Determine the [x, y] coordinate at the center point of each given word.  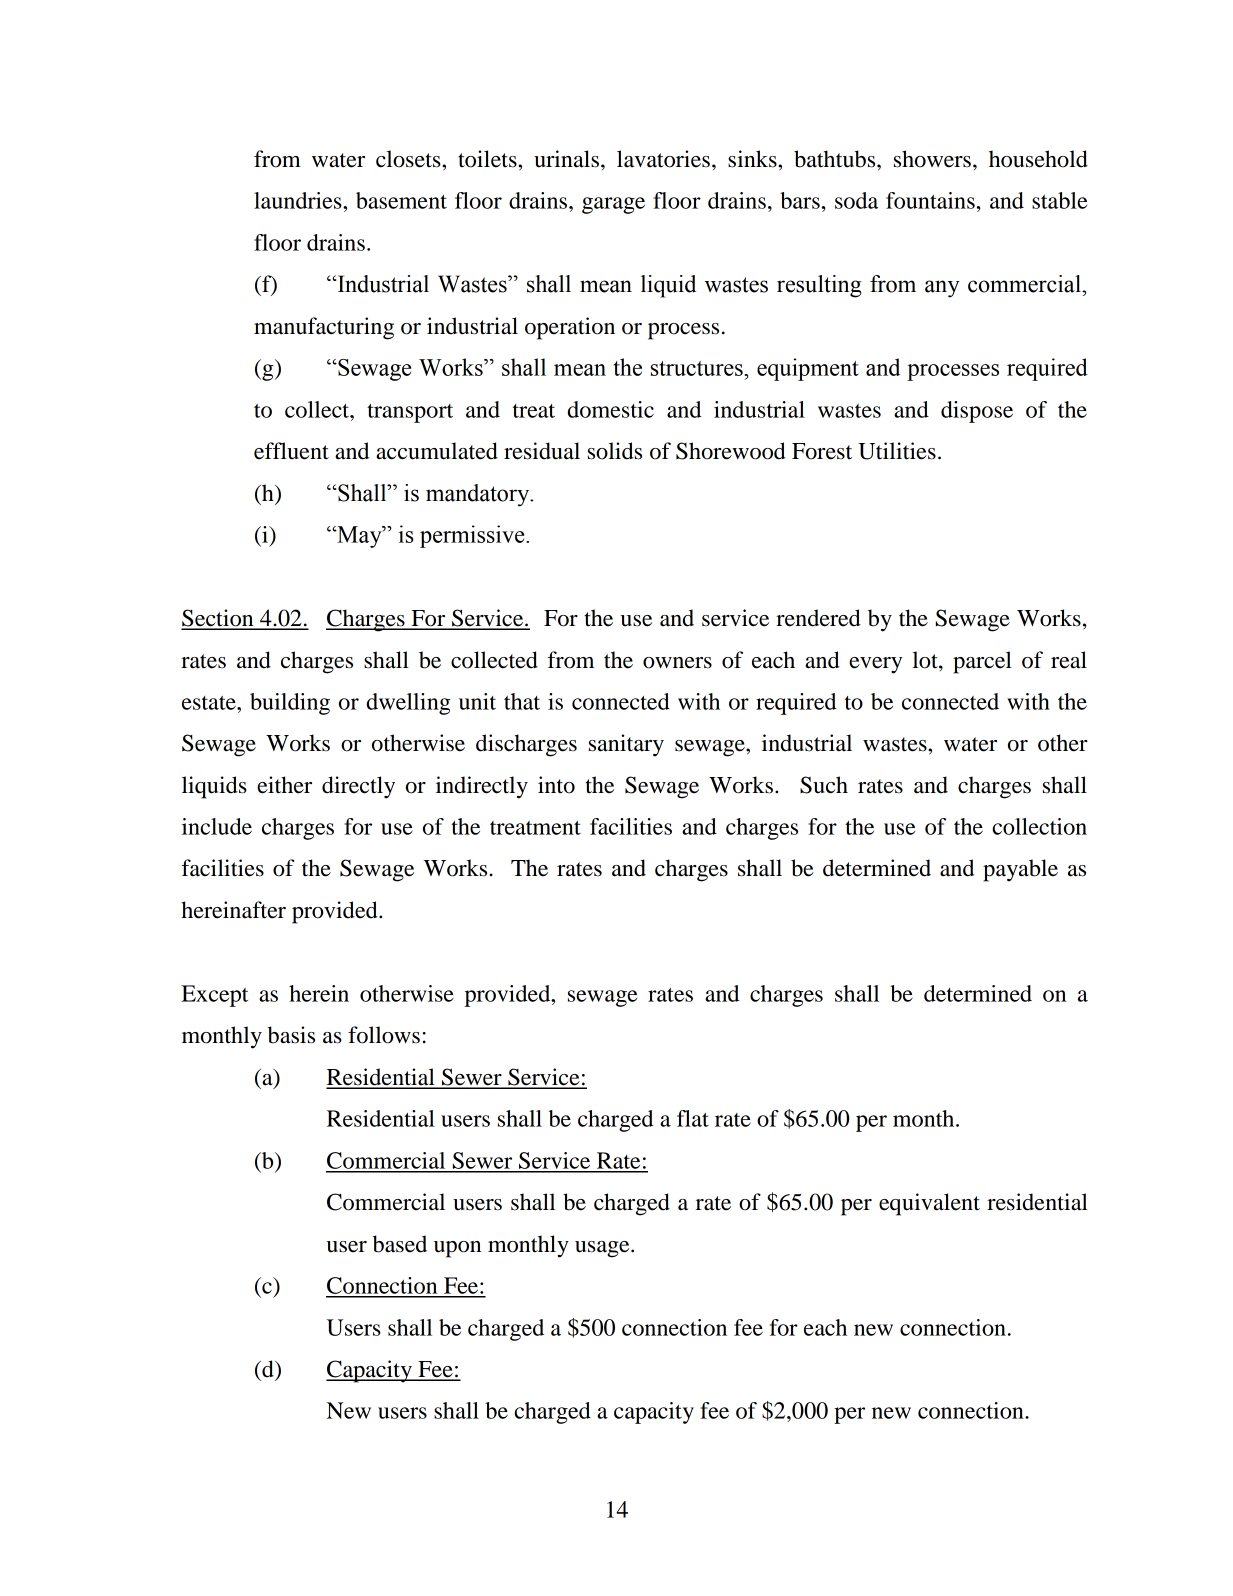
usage [603, 1249]
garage [613, 205]
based [399, 1244]
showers [932, 159]
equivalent [929, 1204]
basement [401, 200]
